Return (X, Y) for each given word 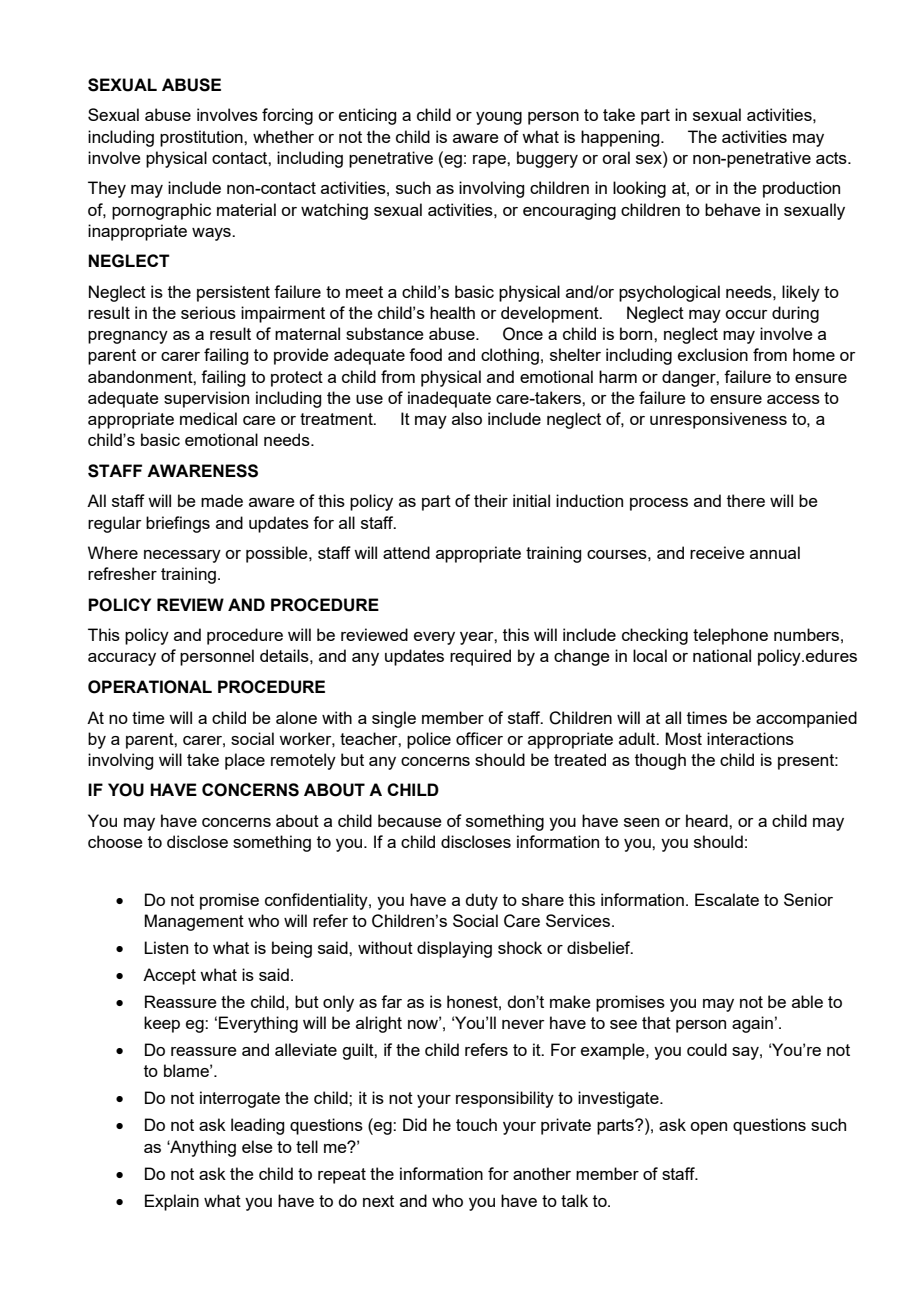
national (722, 655)
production (801, 189)
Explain (172, 1202)
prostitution (202, 138)
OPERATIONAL (150, 687)
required (480, 657)
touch (476, 1124)
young (499, 118)
